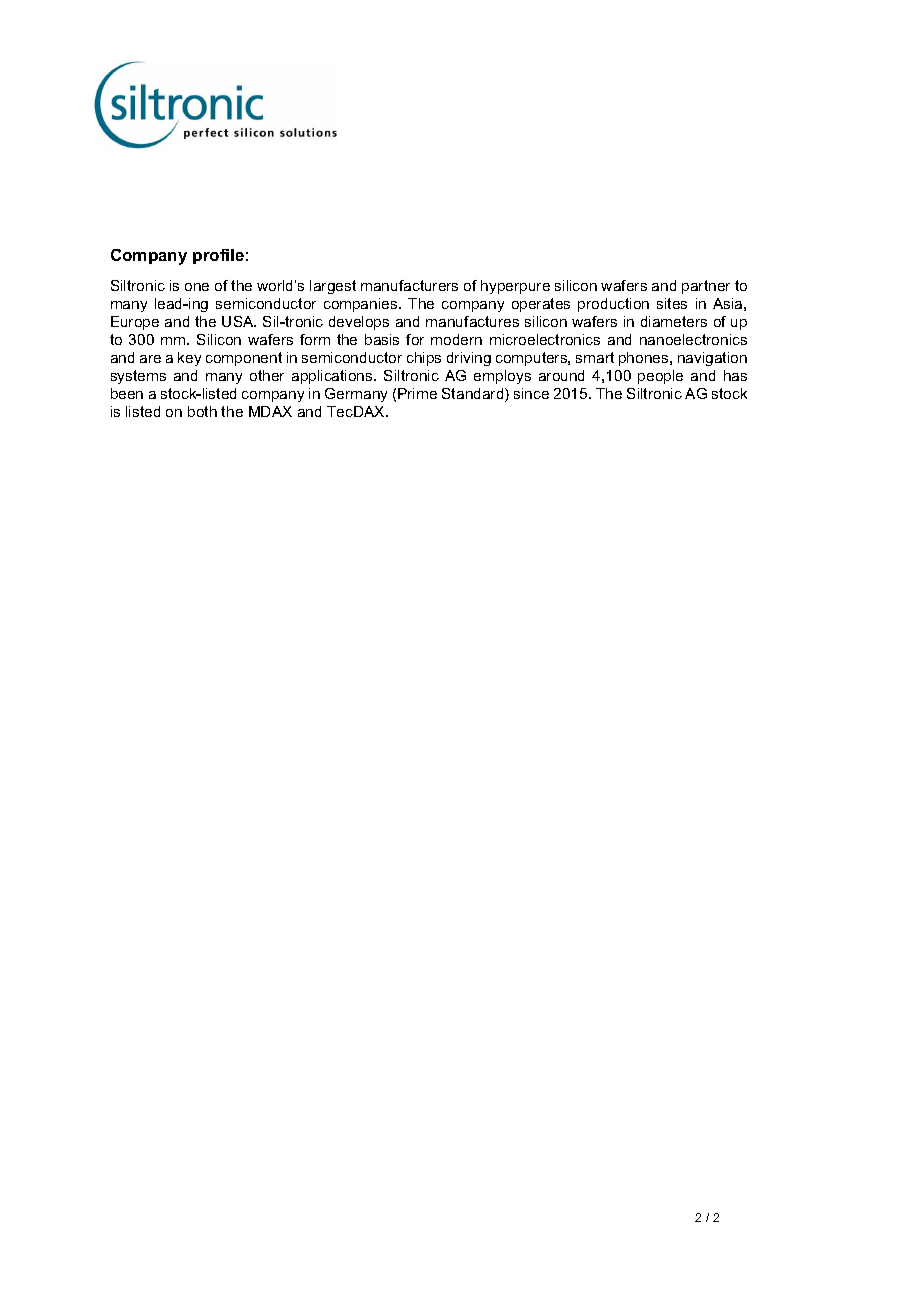 Image resolution: width=924 pixels, height=1308 pixels. What do you see at coordinates (474, 395) in the image?
I see `Standard` at bounding box center [474, 395].
